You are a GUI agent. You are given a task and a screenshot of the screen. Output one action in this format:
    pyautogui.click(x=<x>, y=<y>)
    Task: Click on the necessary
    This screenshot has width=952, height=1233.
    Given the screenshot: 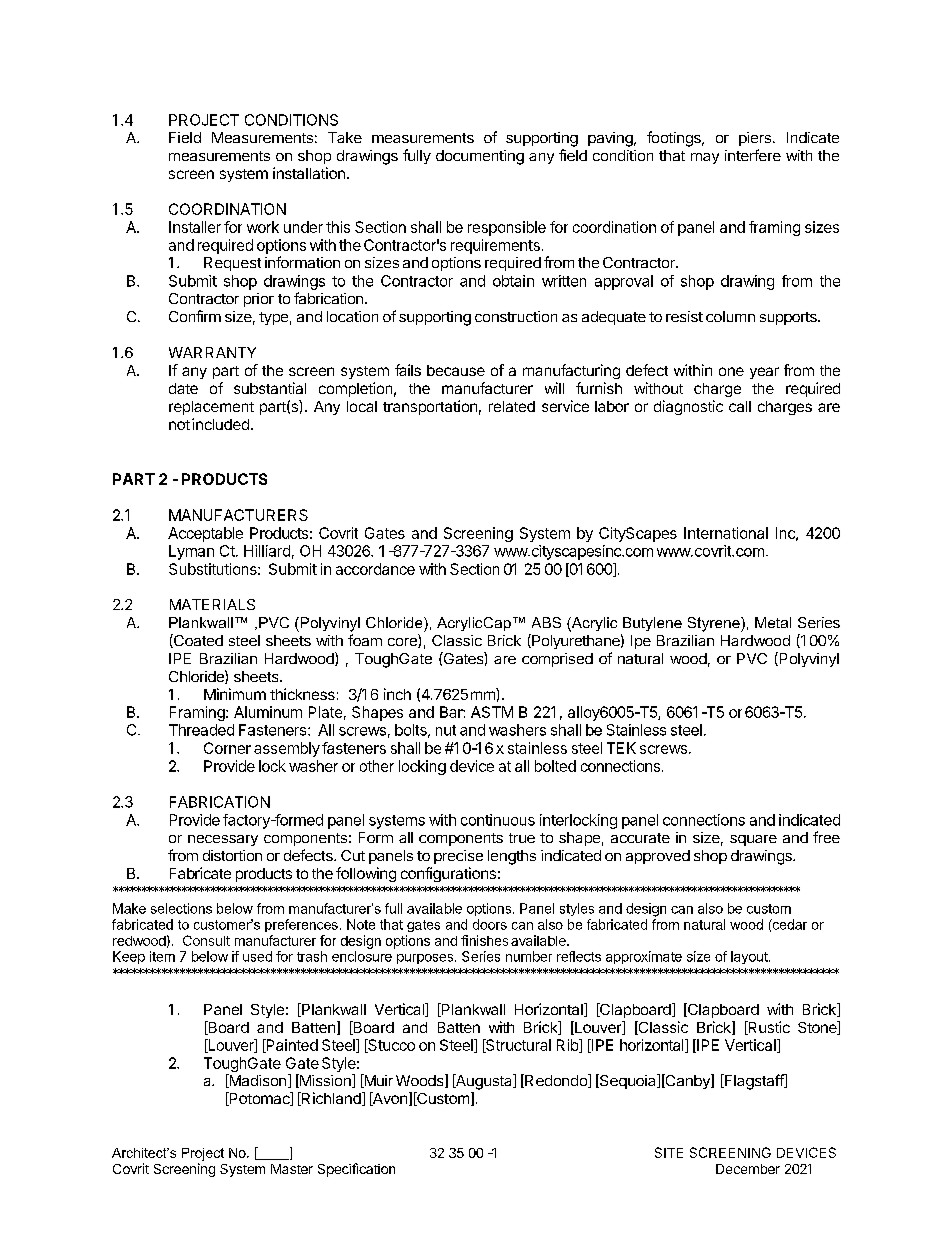 What is the action you would take?
    pyautogui.click(x=223, y=840)
